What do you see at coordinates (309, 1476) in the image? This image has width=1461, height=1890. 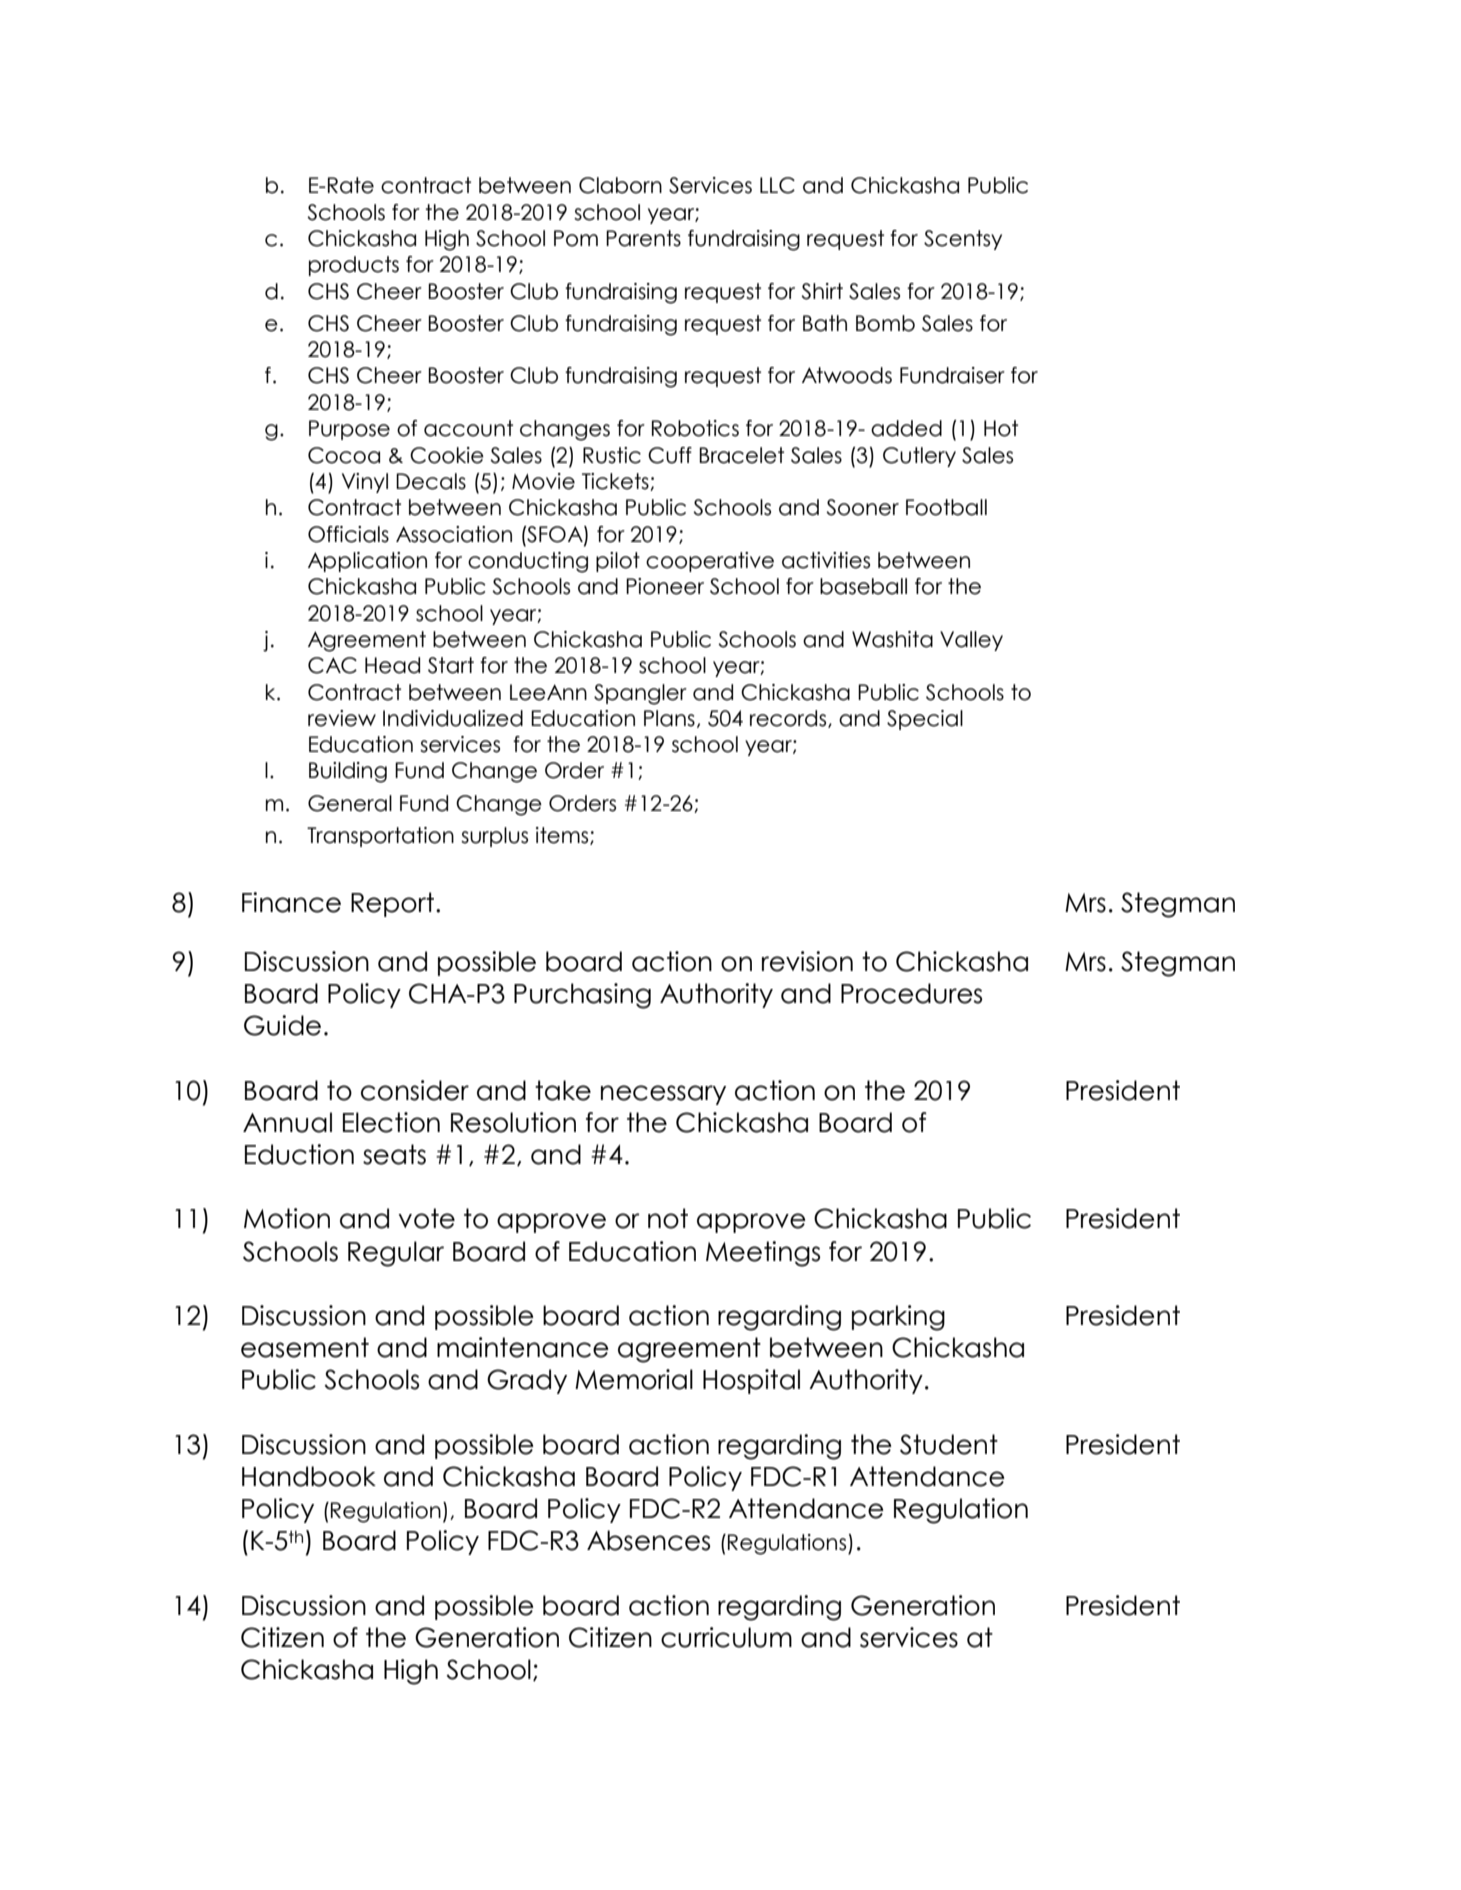 I see `Handbook` at bounding box center [309, 1476].
